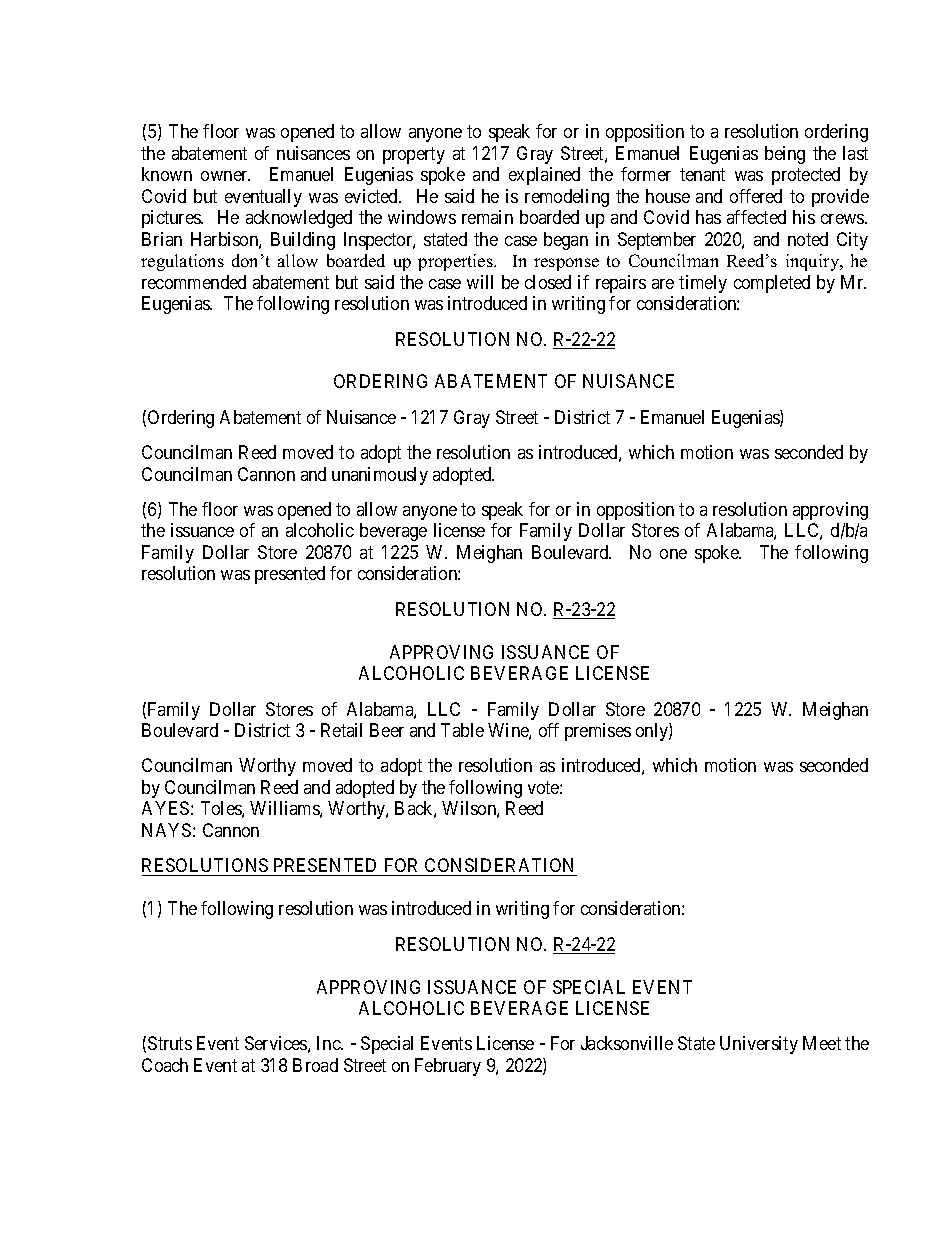  Describe the element at coordinates (225, 176) in the screenshot. I see `owner` at that location.
